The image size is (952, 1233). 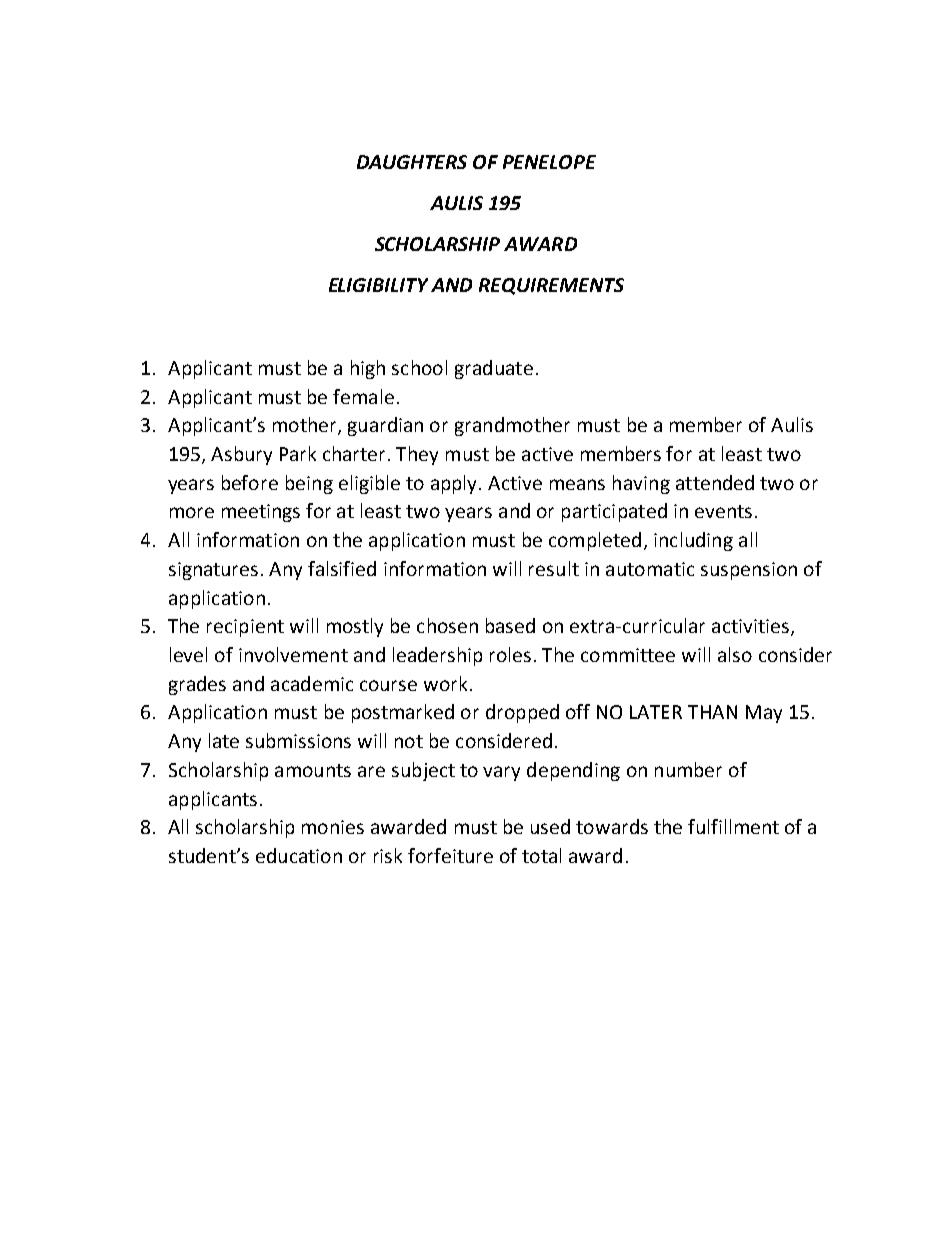 What do you see at coordinates (261, 513) in the screenshot?
I see `meetings` at bounding box center [261, 513].
